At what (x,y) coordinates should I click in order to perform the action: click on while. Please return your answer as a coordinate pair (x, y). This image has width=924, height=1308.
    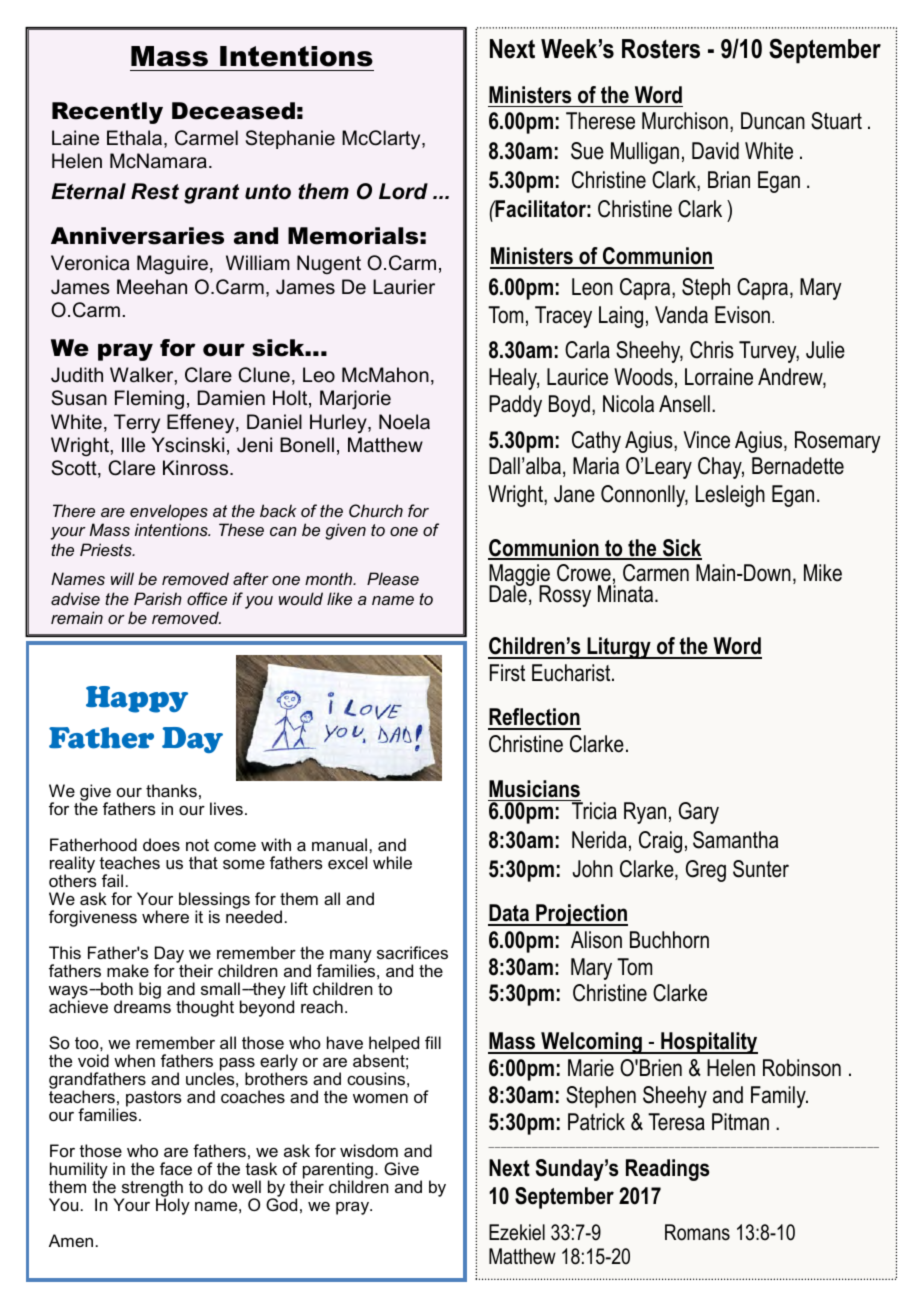
    Looking at the image, I should click on (392, 862).
